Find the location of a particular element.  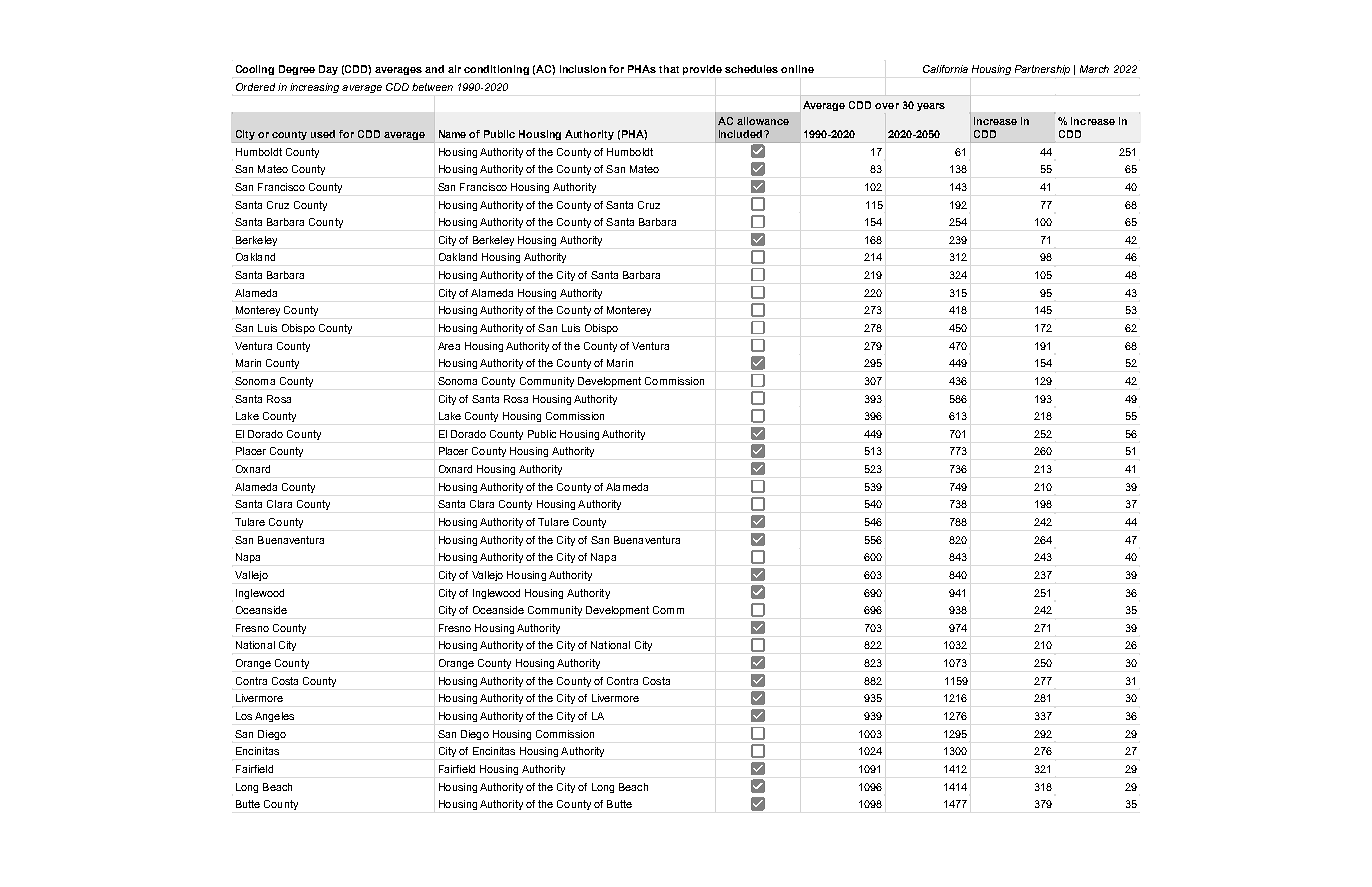

Area is located at coordinates (449, 346).
